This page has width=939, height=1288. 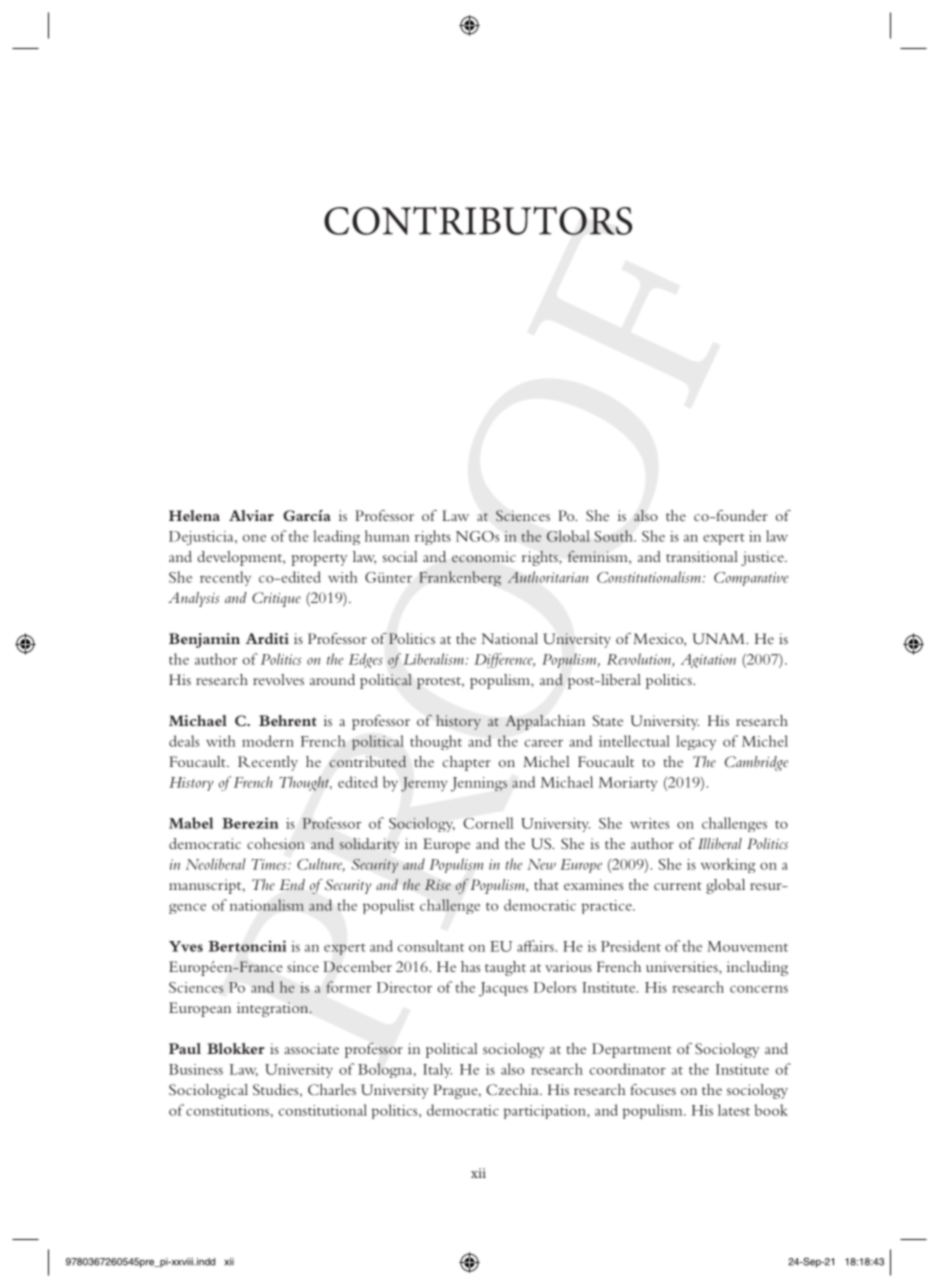 What do you see at coordinates (484, 557) in the page?
I see `economic` at bounding box center [484, 557].
